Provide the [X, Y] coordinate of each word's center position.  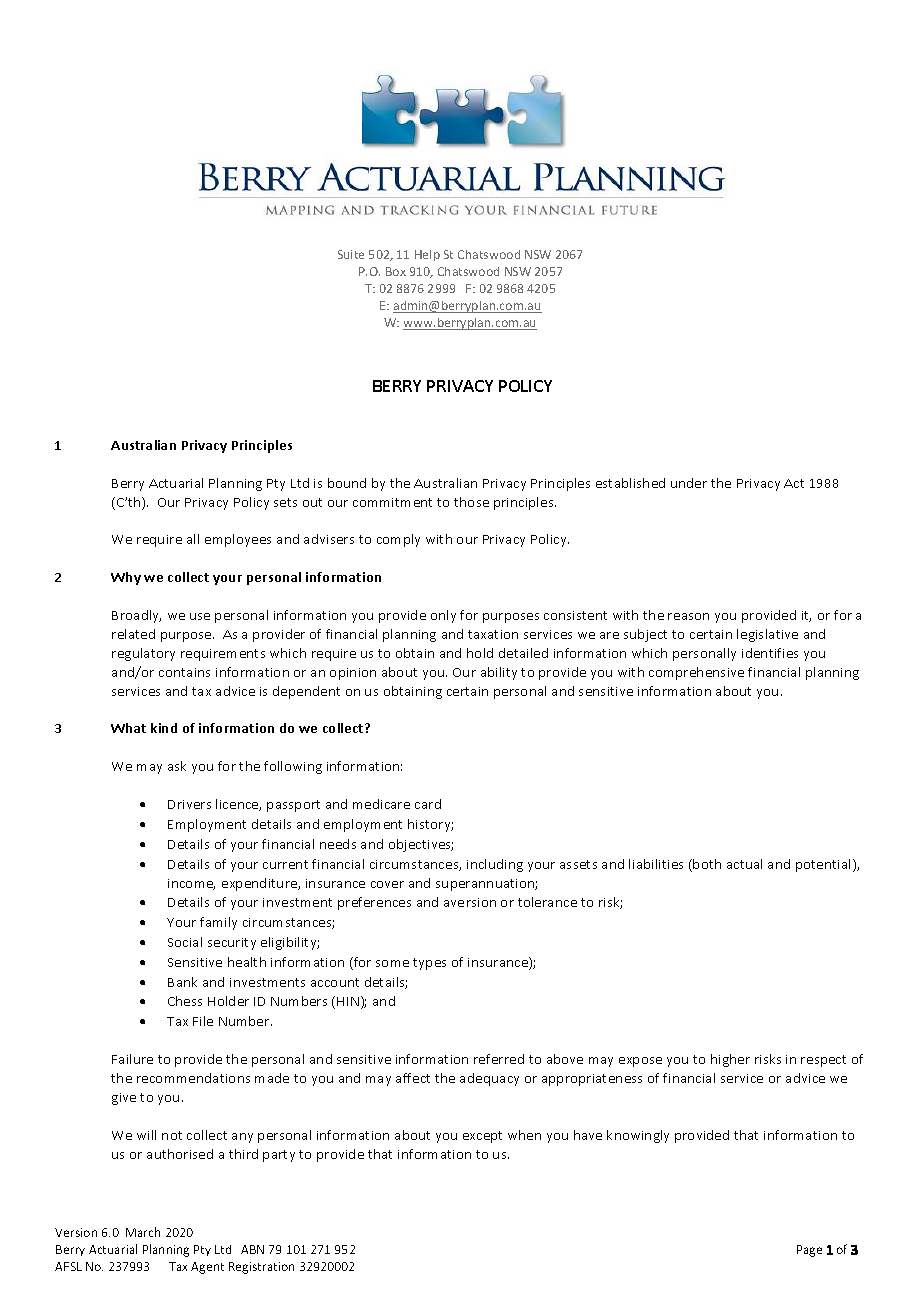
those [471, 502]
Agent [207, 1268]
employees [238, 540]
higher [730, 1060]
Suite [351, 254]
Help [427, 255]
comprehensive [696, 673]
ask [177, 766]
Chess [185, 1001]
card [428, 804]
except [482, 1137]
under [689, 483]
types [429, 964]
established [630, 483]
